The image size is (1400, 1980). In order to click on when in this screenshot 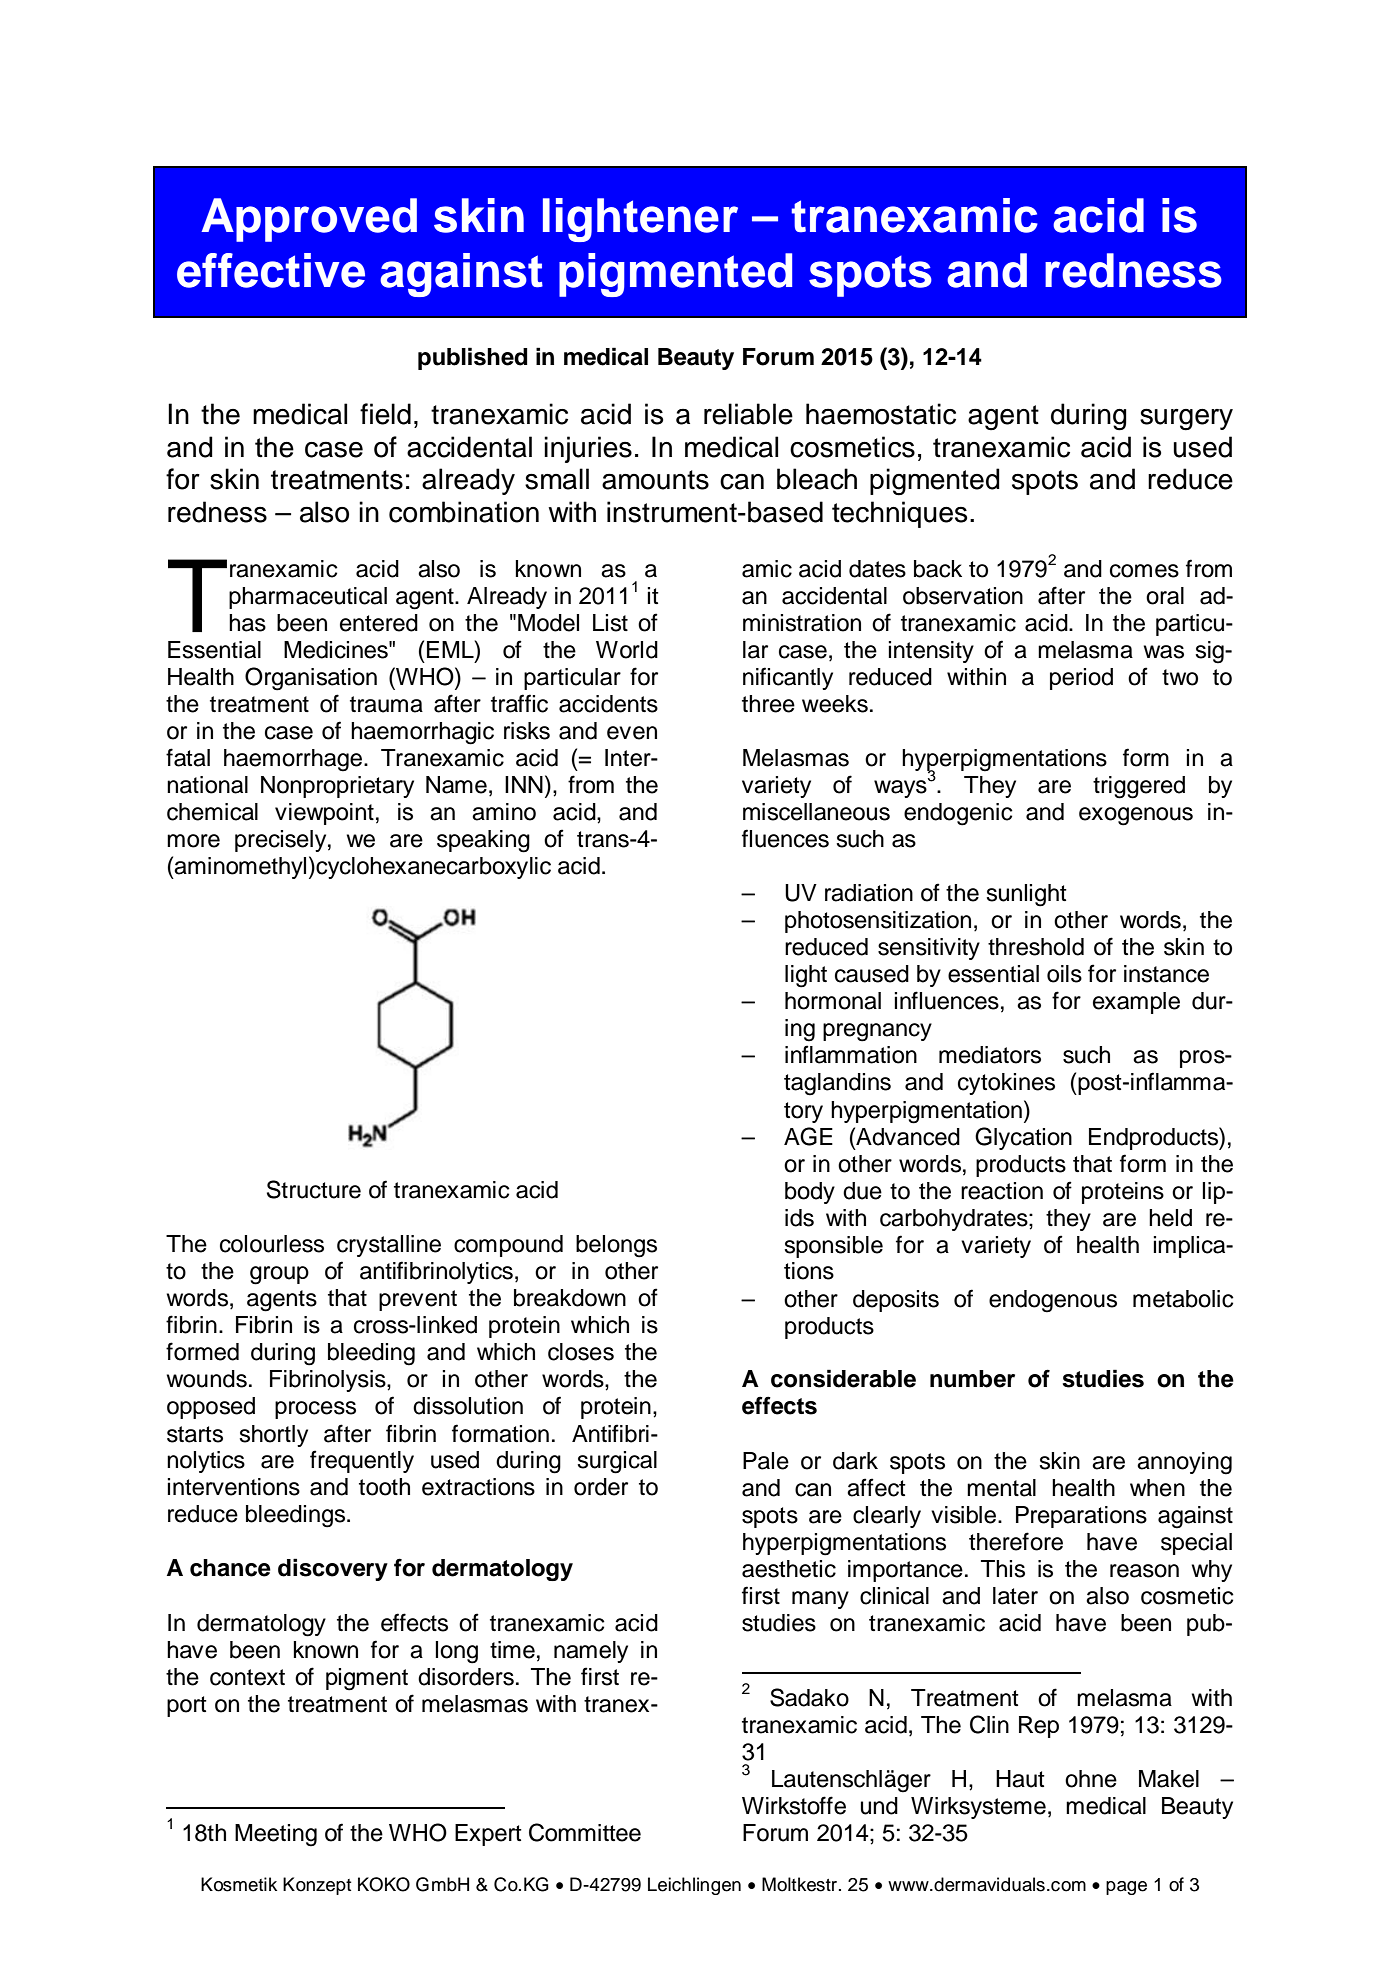, I will do `click(1157, 1488)`.
